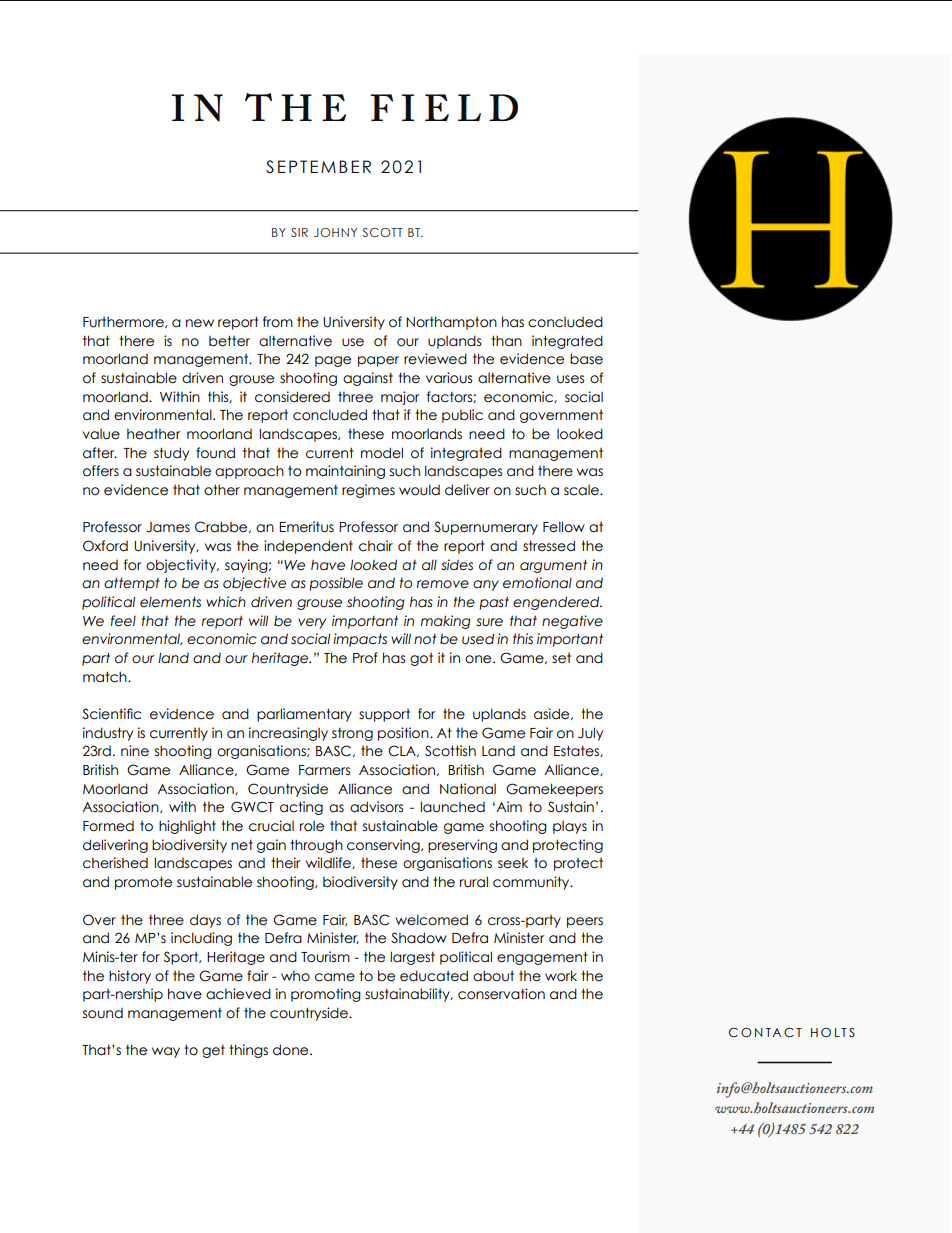 The width and height of the screenshot is (952, 1233). What do you see at coordinates (335, 232) in the screenshot?
I see `JOHNY` at bounding box center [335, 232].
